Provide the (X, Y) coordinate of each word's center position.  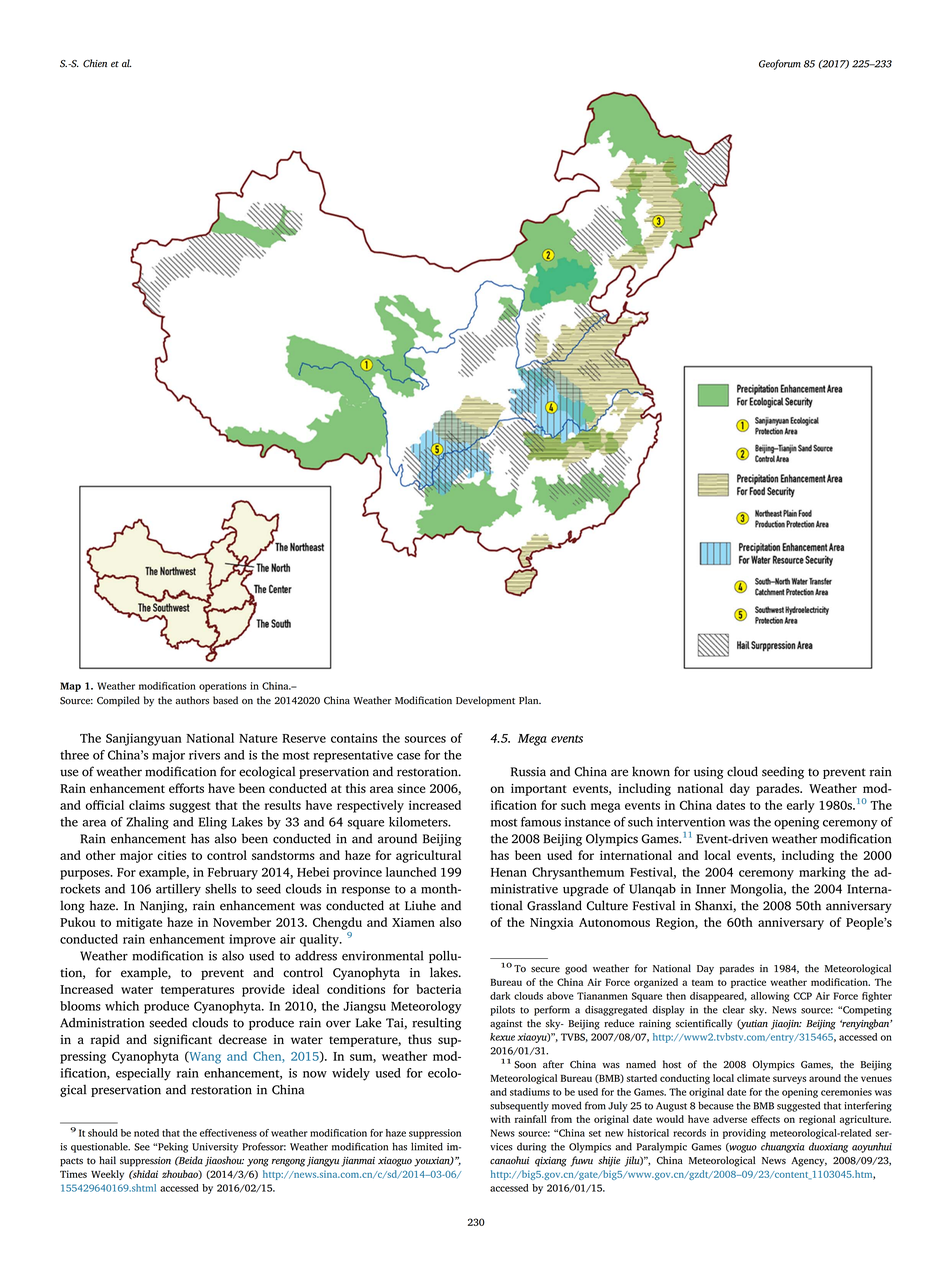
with (500, 1119)
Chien (95, 63)
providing (744, 1134)
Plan (530, 700)
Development (485, 701)
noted (146, 1133)
